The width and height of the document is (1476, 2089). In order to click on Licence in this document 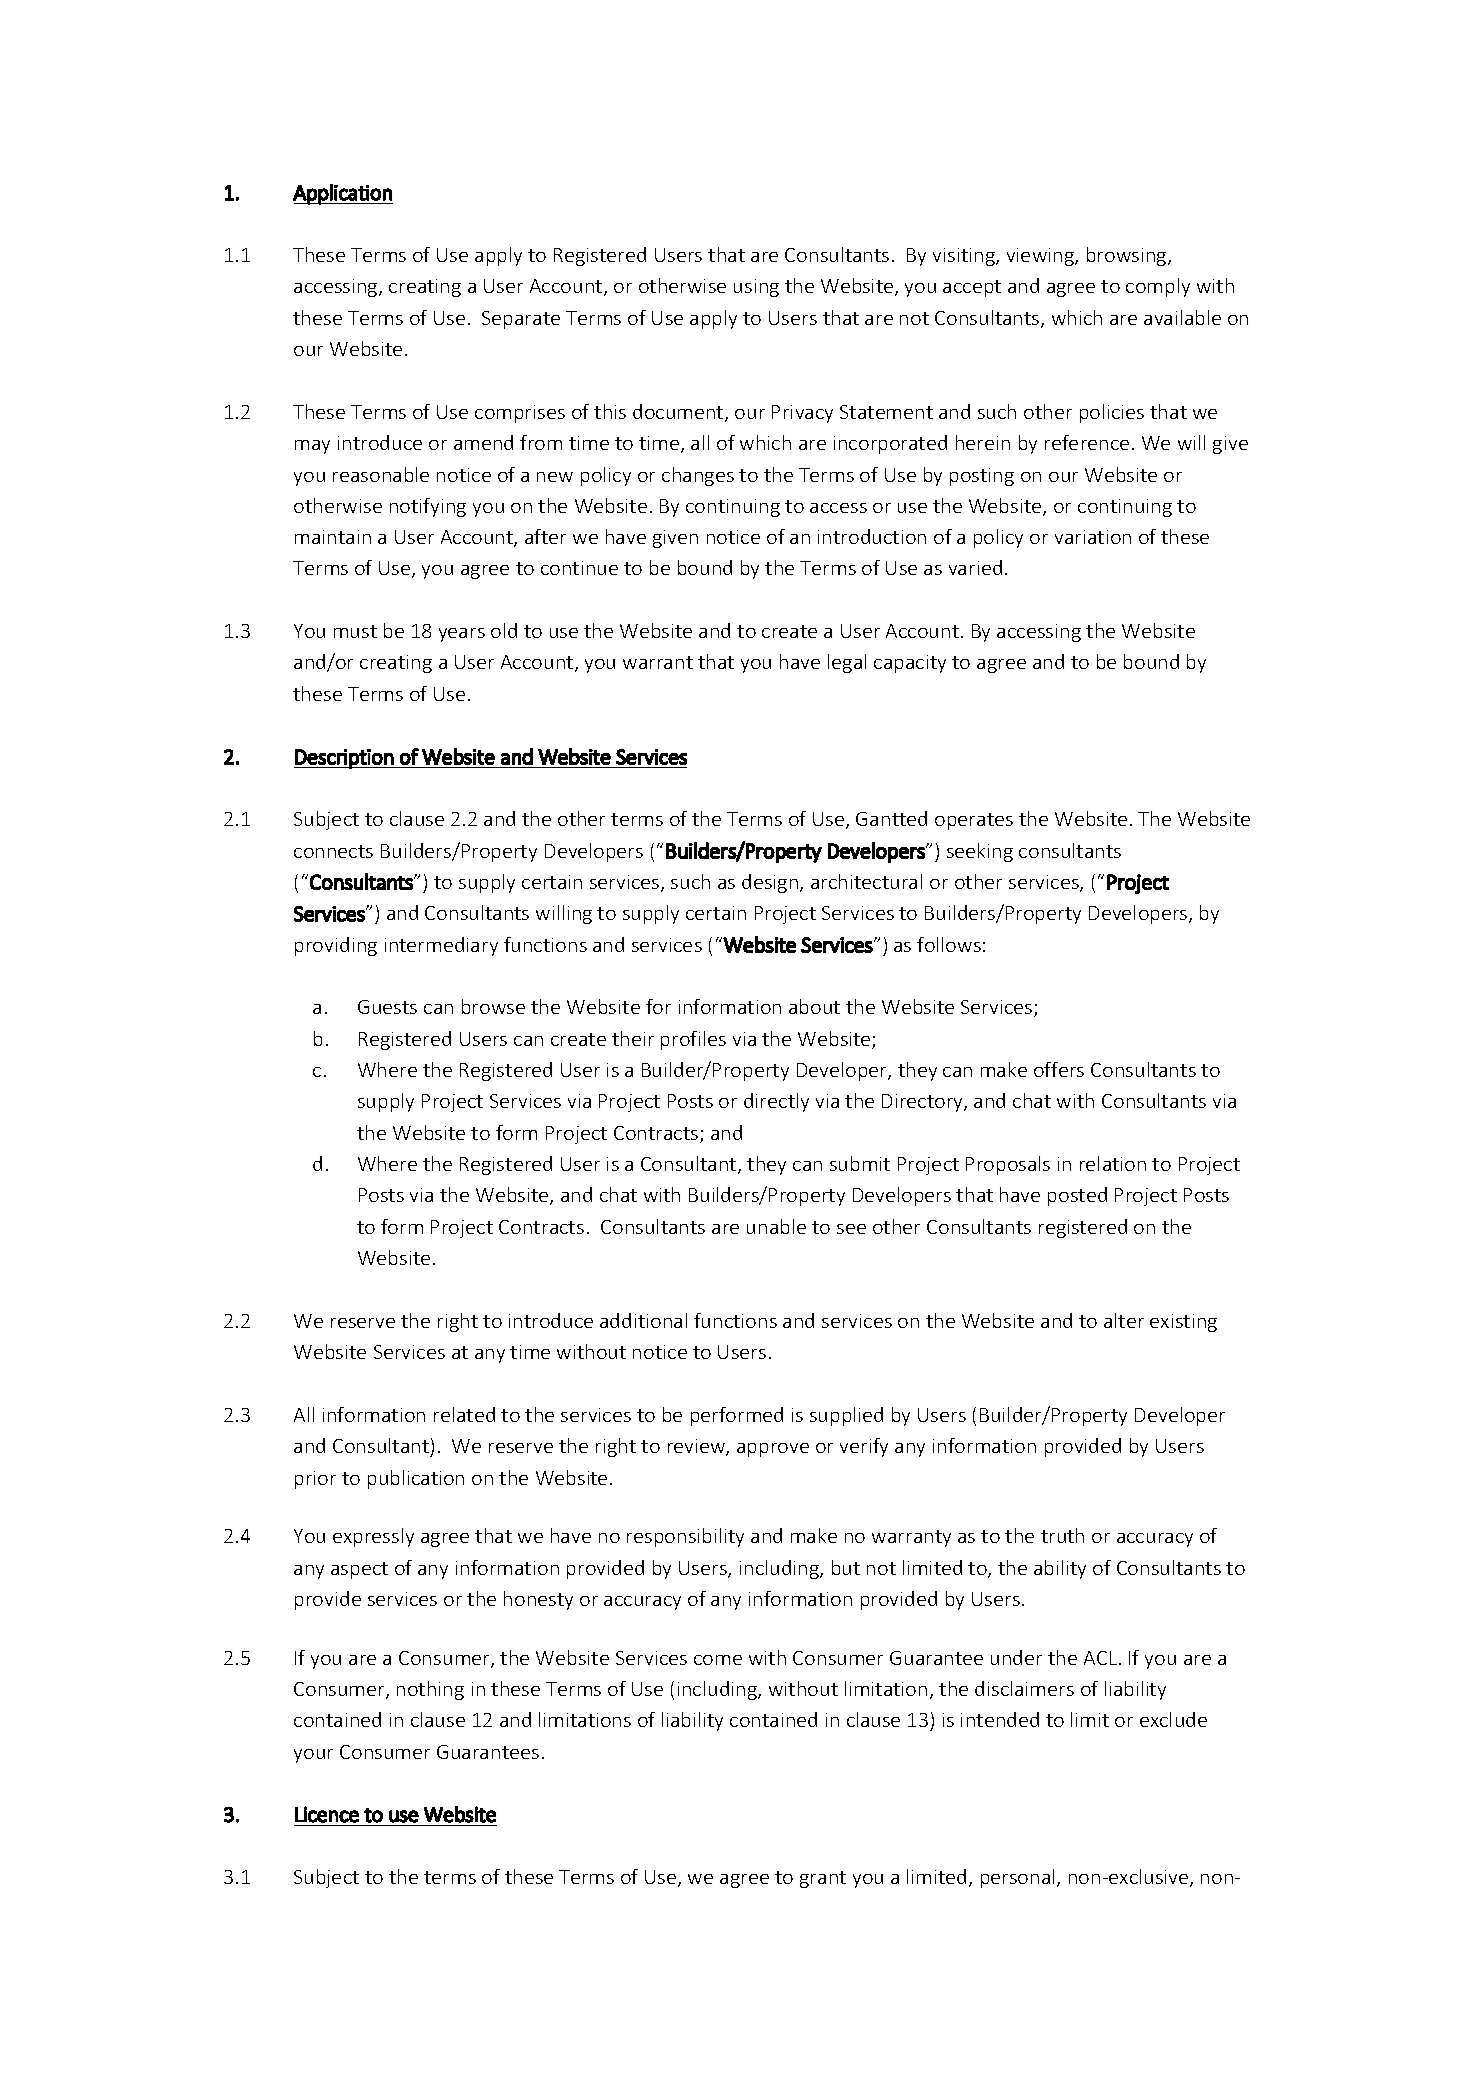, I will do `click(327, 1814)`.
